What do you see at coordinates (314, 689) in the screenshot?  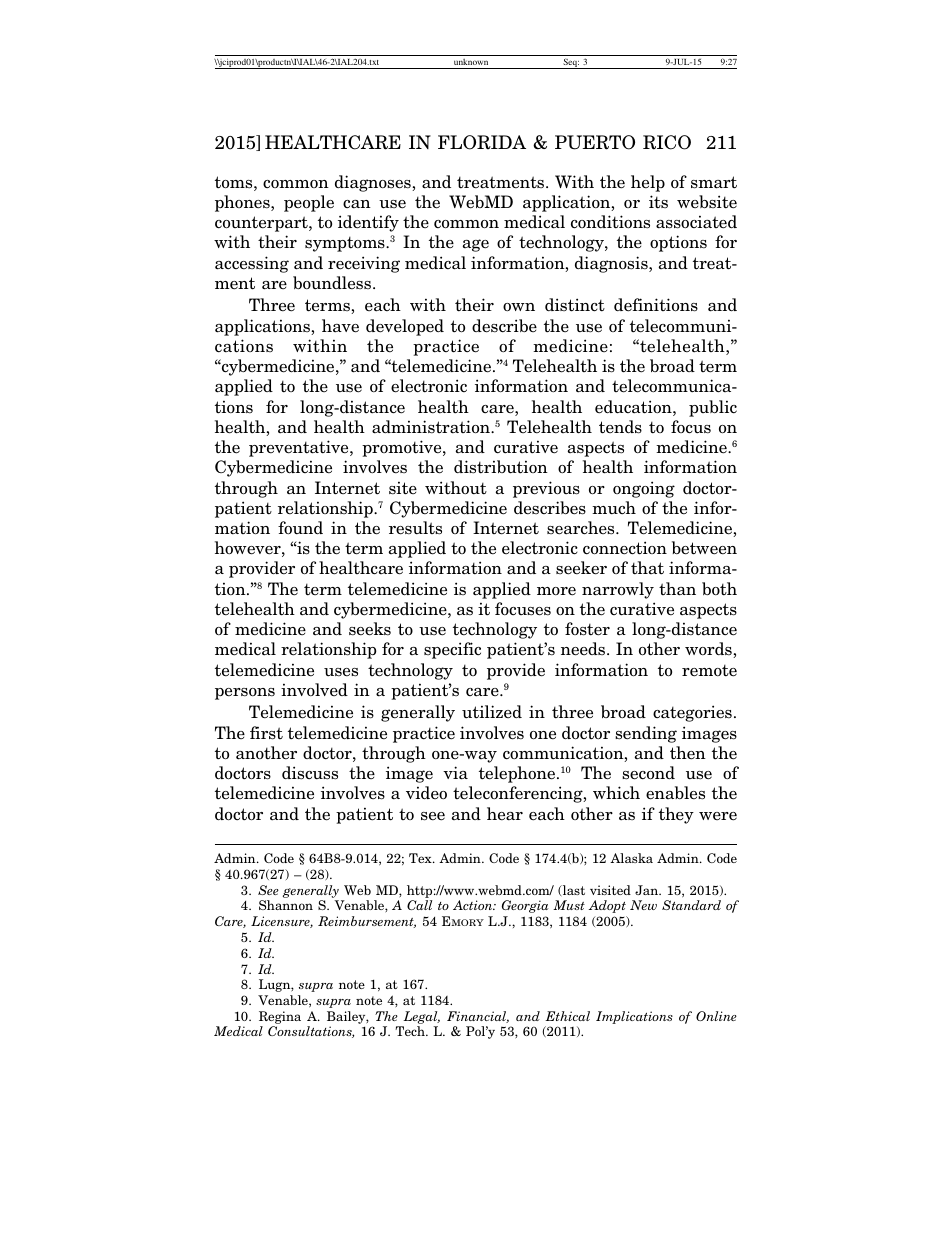 I see `involved` at bounding box center [314, 689].
